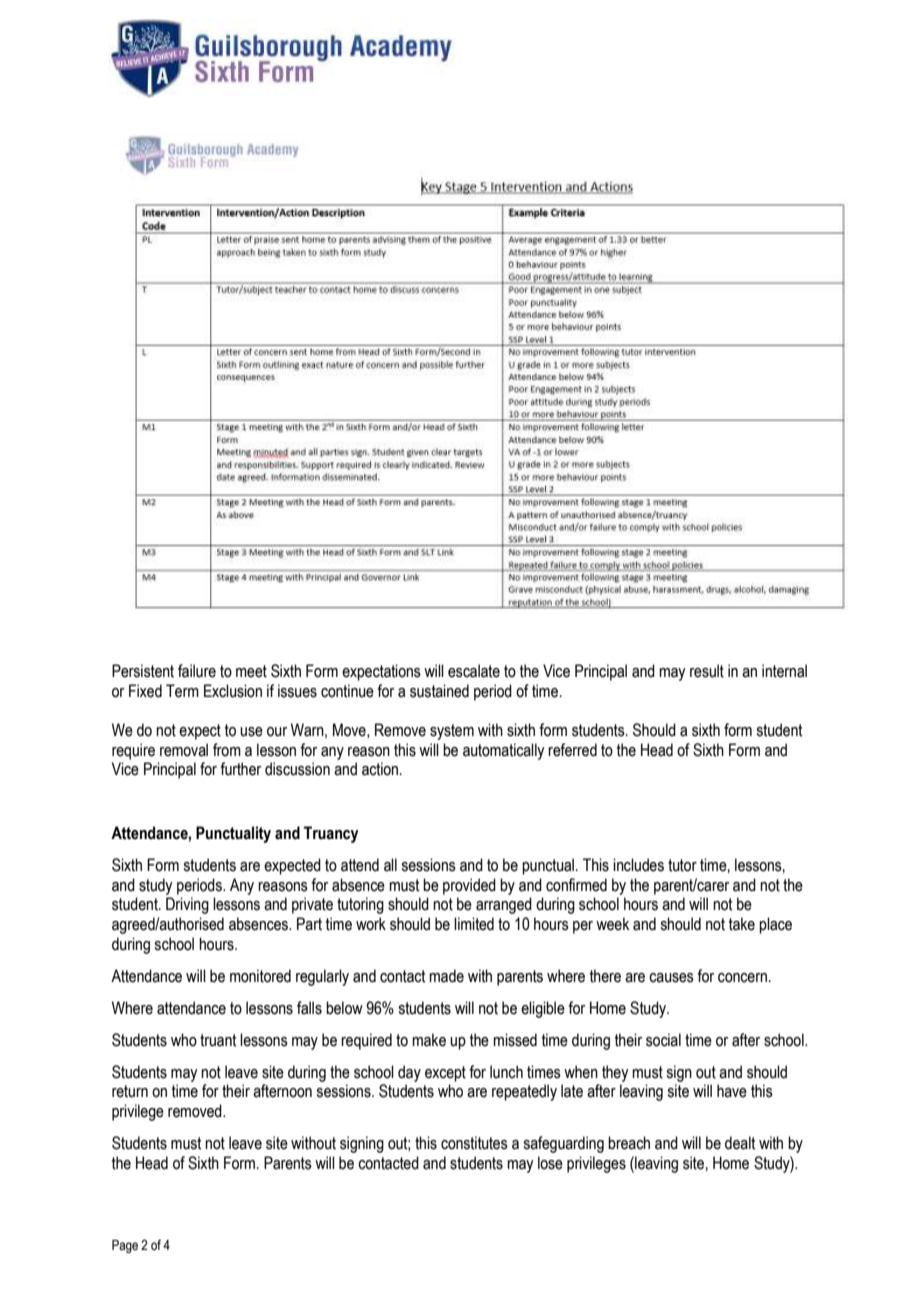  Describe the element at coordinates (550, 1163) in the screenshot. I see `lose` at that location.
